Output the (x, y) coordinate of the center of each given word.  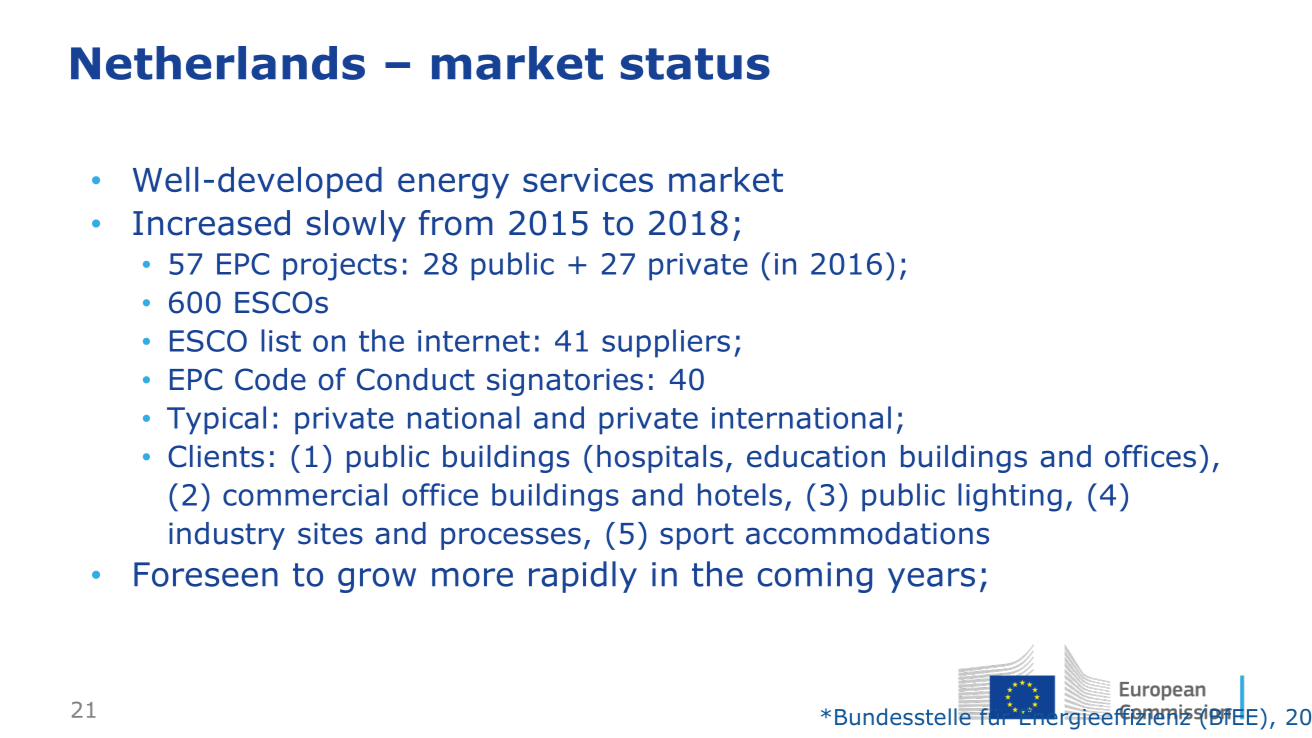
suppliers (666, 343)
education (816, 456)
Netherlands (218, 63)
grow (377, 580)
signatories (565, 382)
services (588, 180)
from (456, 223)
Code (270, 379)
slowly (356, 226)
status (695, 64)
